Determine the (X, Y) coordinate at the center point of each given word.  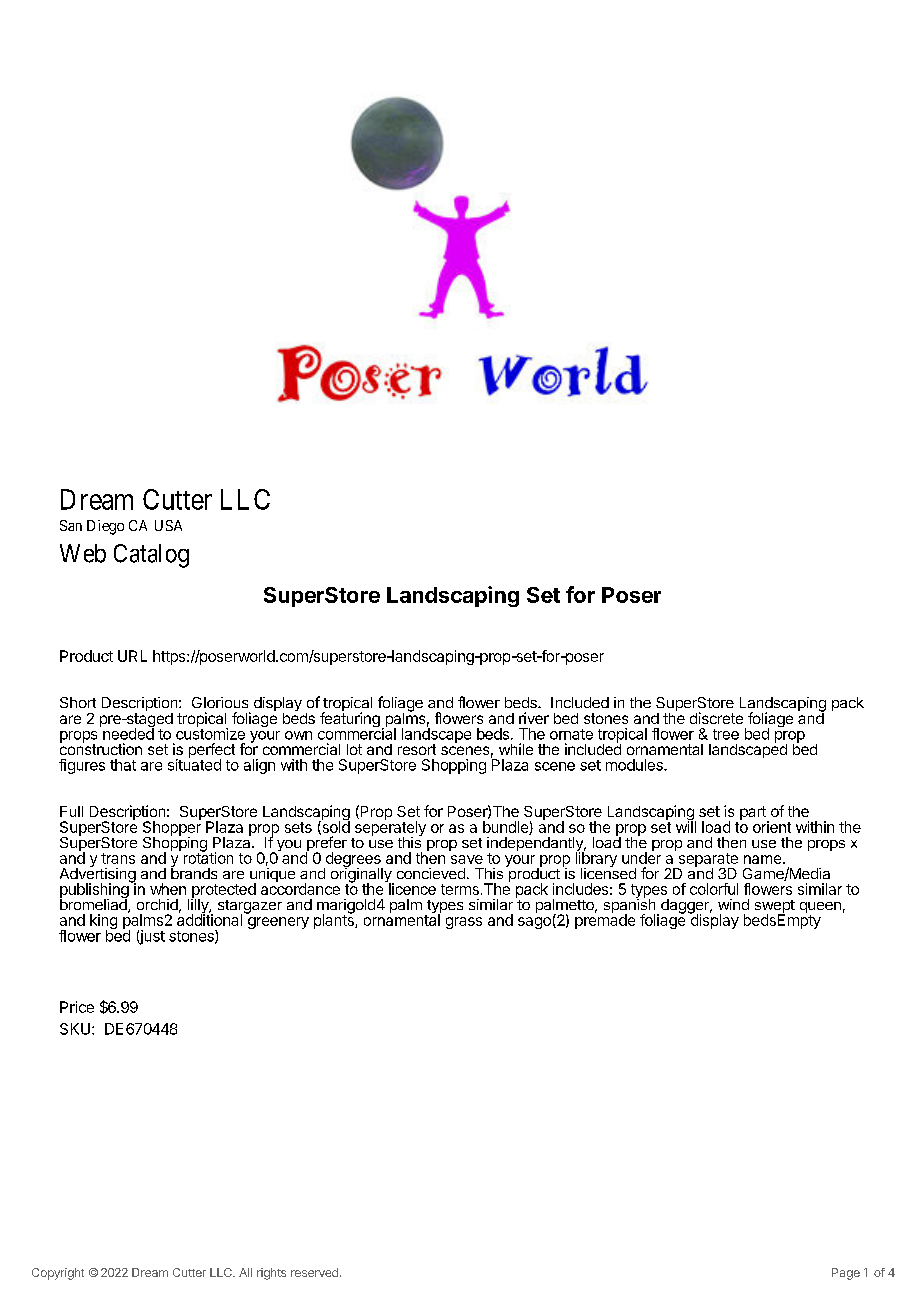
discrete (716, 718)
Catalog (151, 556)
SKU (75, 1029)
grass (464, 923)
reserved (314, 1272)
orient (772, 827)
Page (846, 1274)
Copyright (58, 1274)
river (534, 718)
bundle (506, 828)
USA (168, 525)
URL (132, 656)
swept (775, 908)
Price (77, 1007)
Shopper (172, 828)
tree (726, 734)
